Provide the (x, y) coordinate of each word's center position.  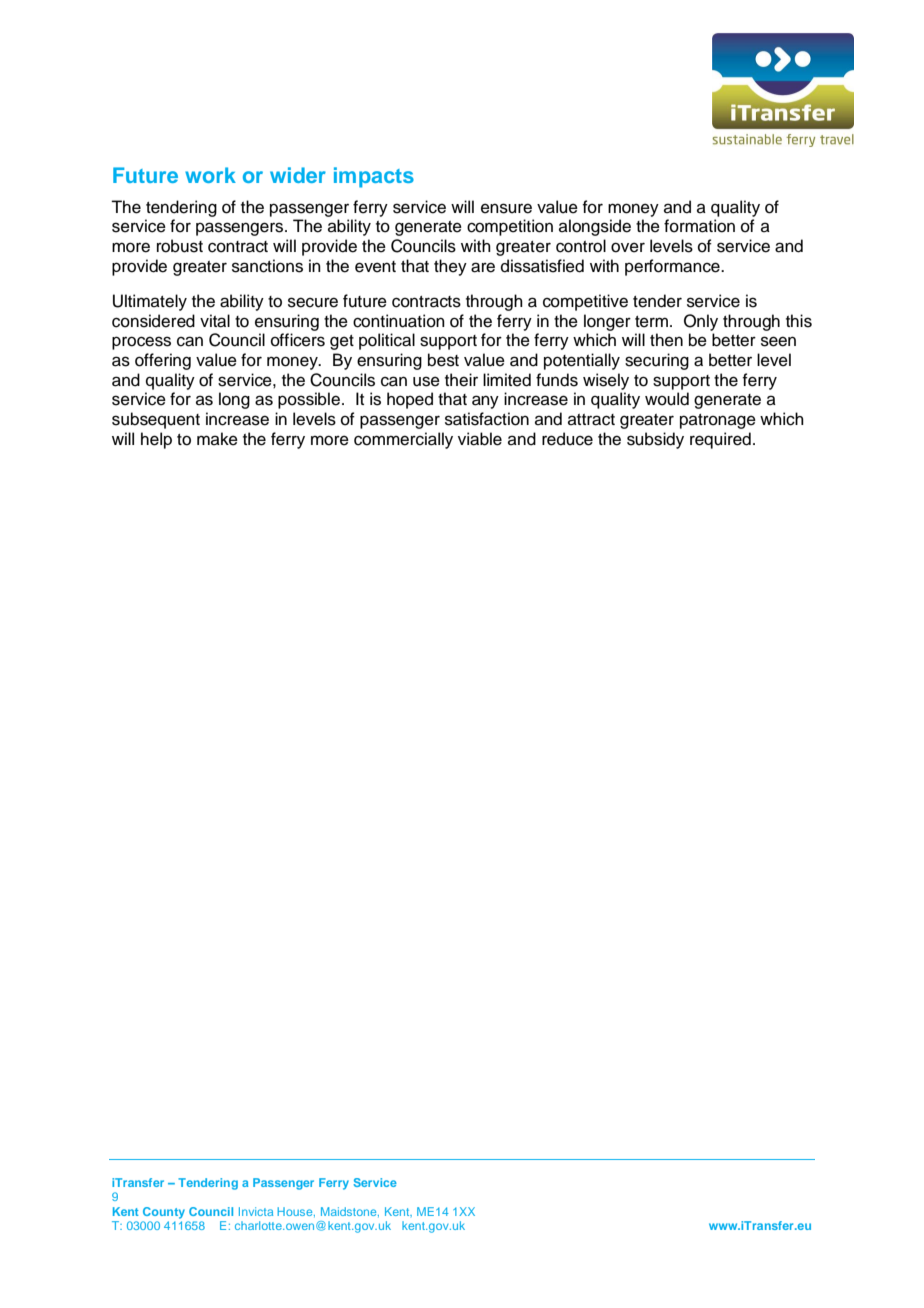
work (210, 175)
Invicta (256, 1211)
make (217, 439)
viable (480, 439)
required (720, 440)
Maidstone (350, 1212)
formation (699, 226)
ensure (506, 208)
